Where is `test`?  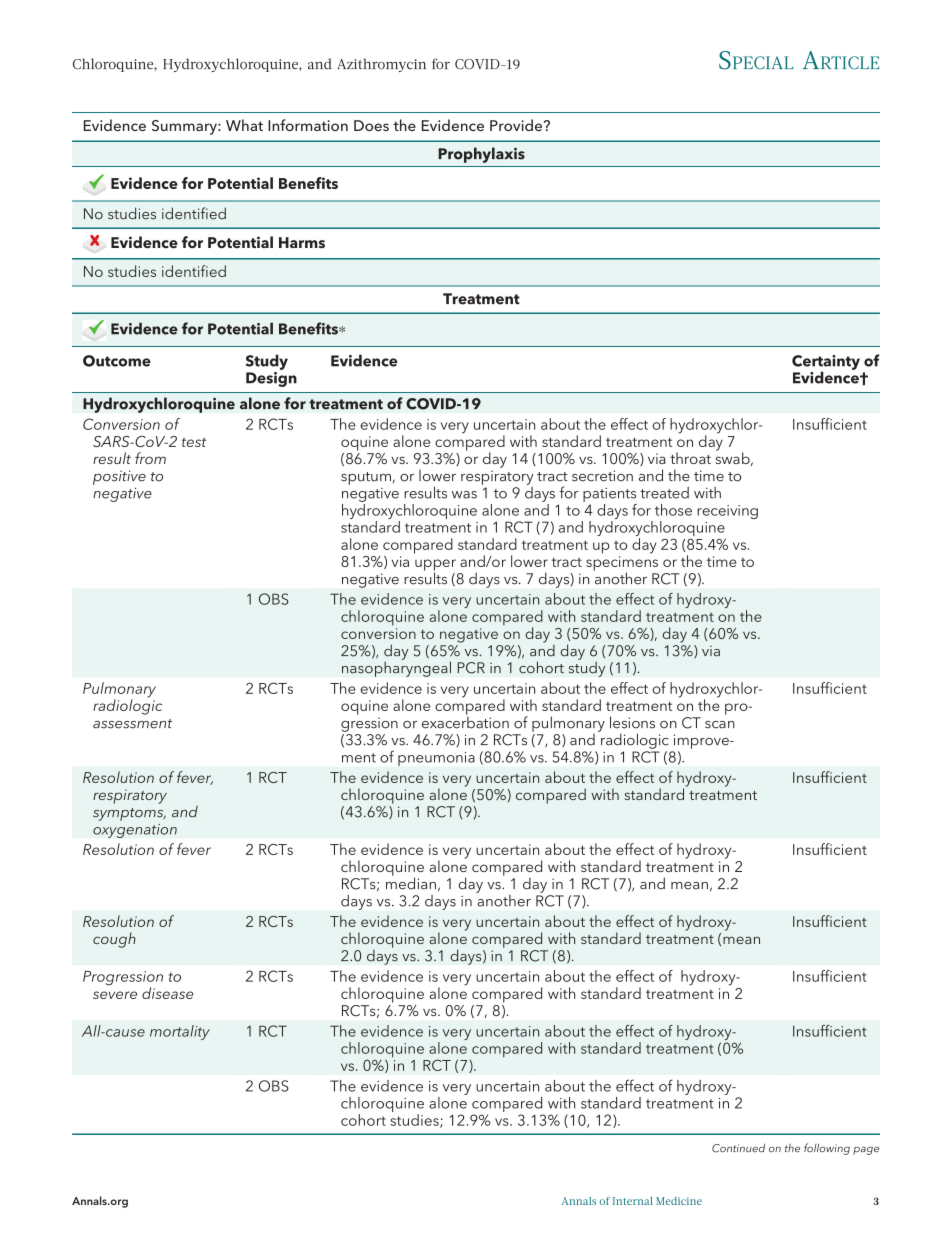 test is located at coordinates (194, 442).
